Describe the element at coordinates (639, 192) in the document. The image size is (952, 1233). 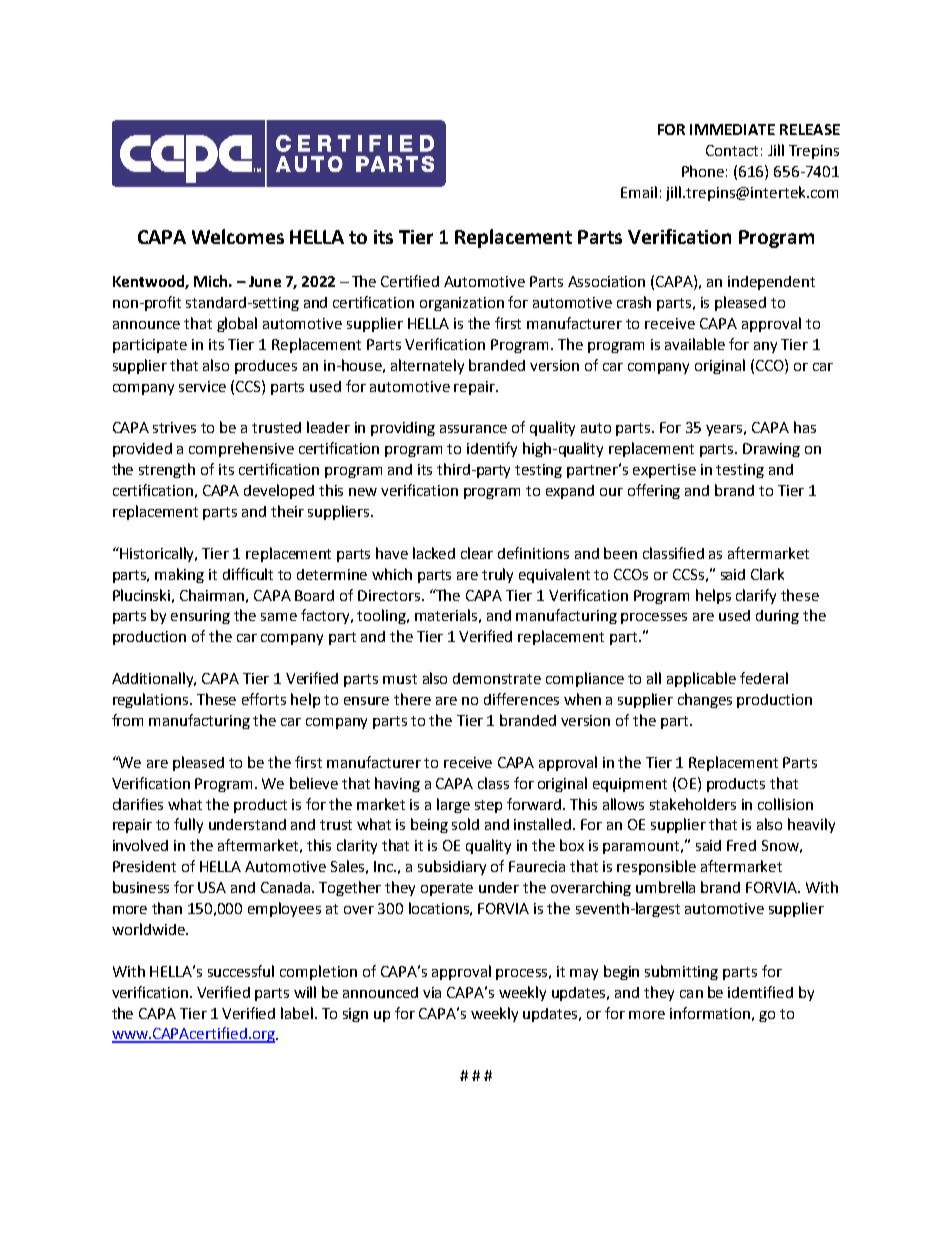
I see `Email` at that location.
